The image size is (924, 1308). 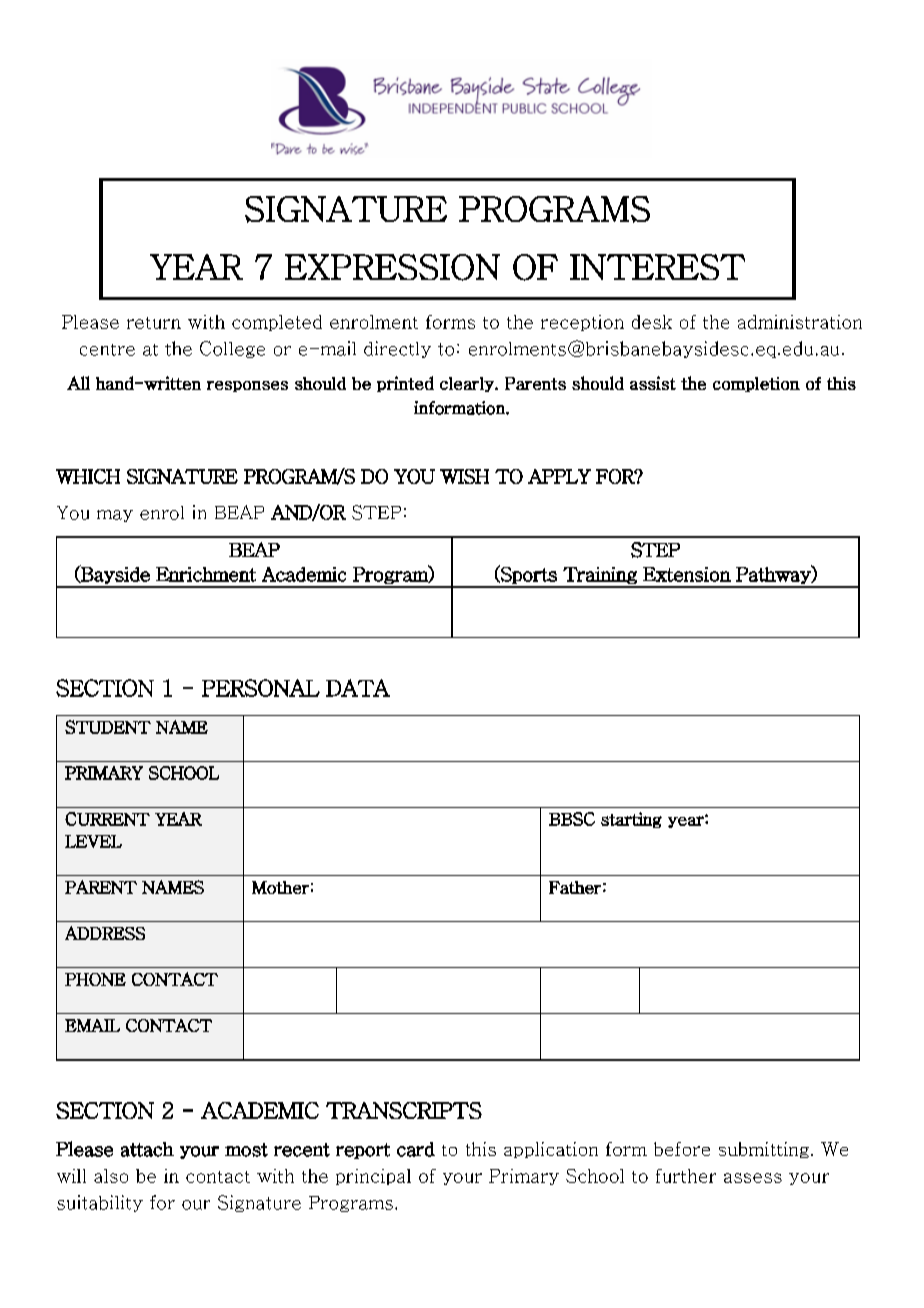 What do you see at coordinates (682, 1149) in the screenshot?
I see `before` at bounding box center [682, 1149].
